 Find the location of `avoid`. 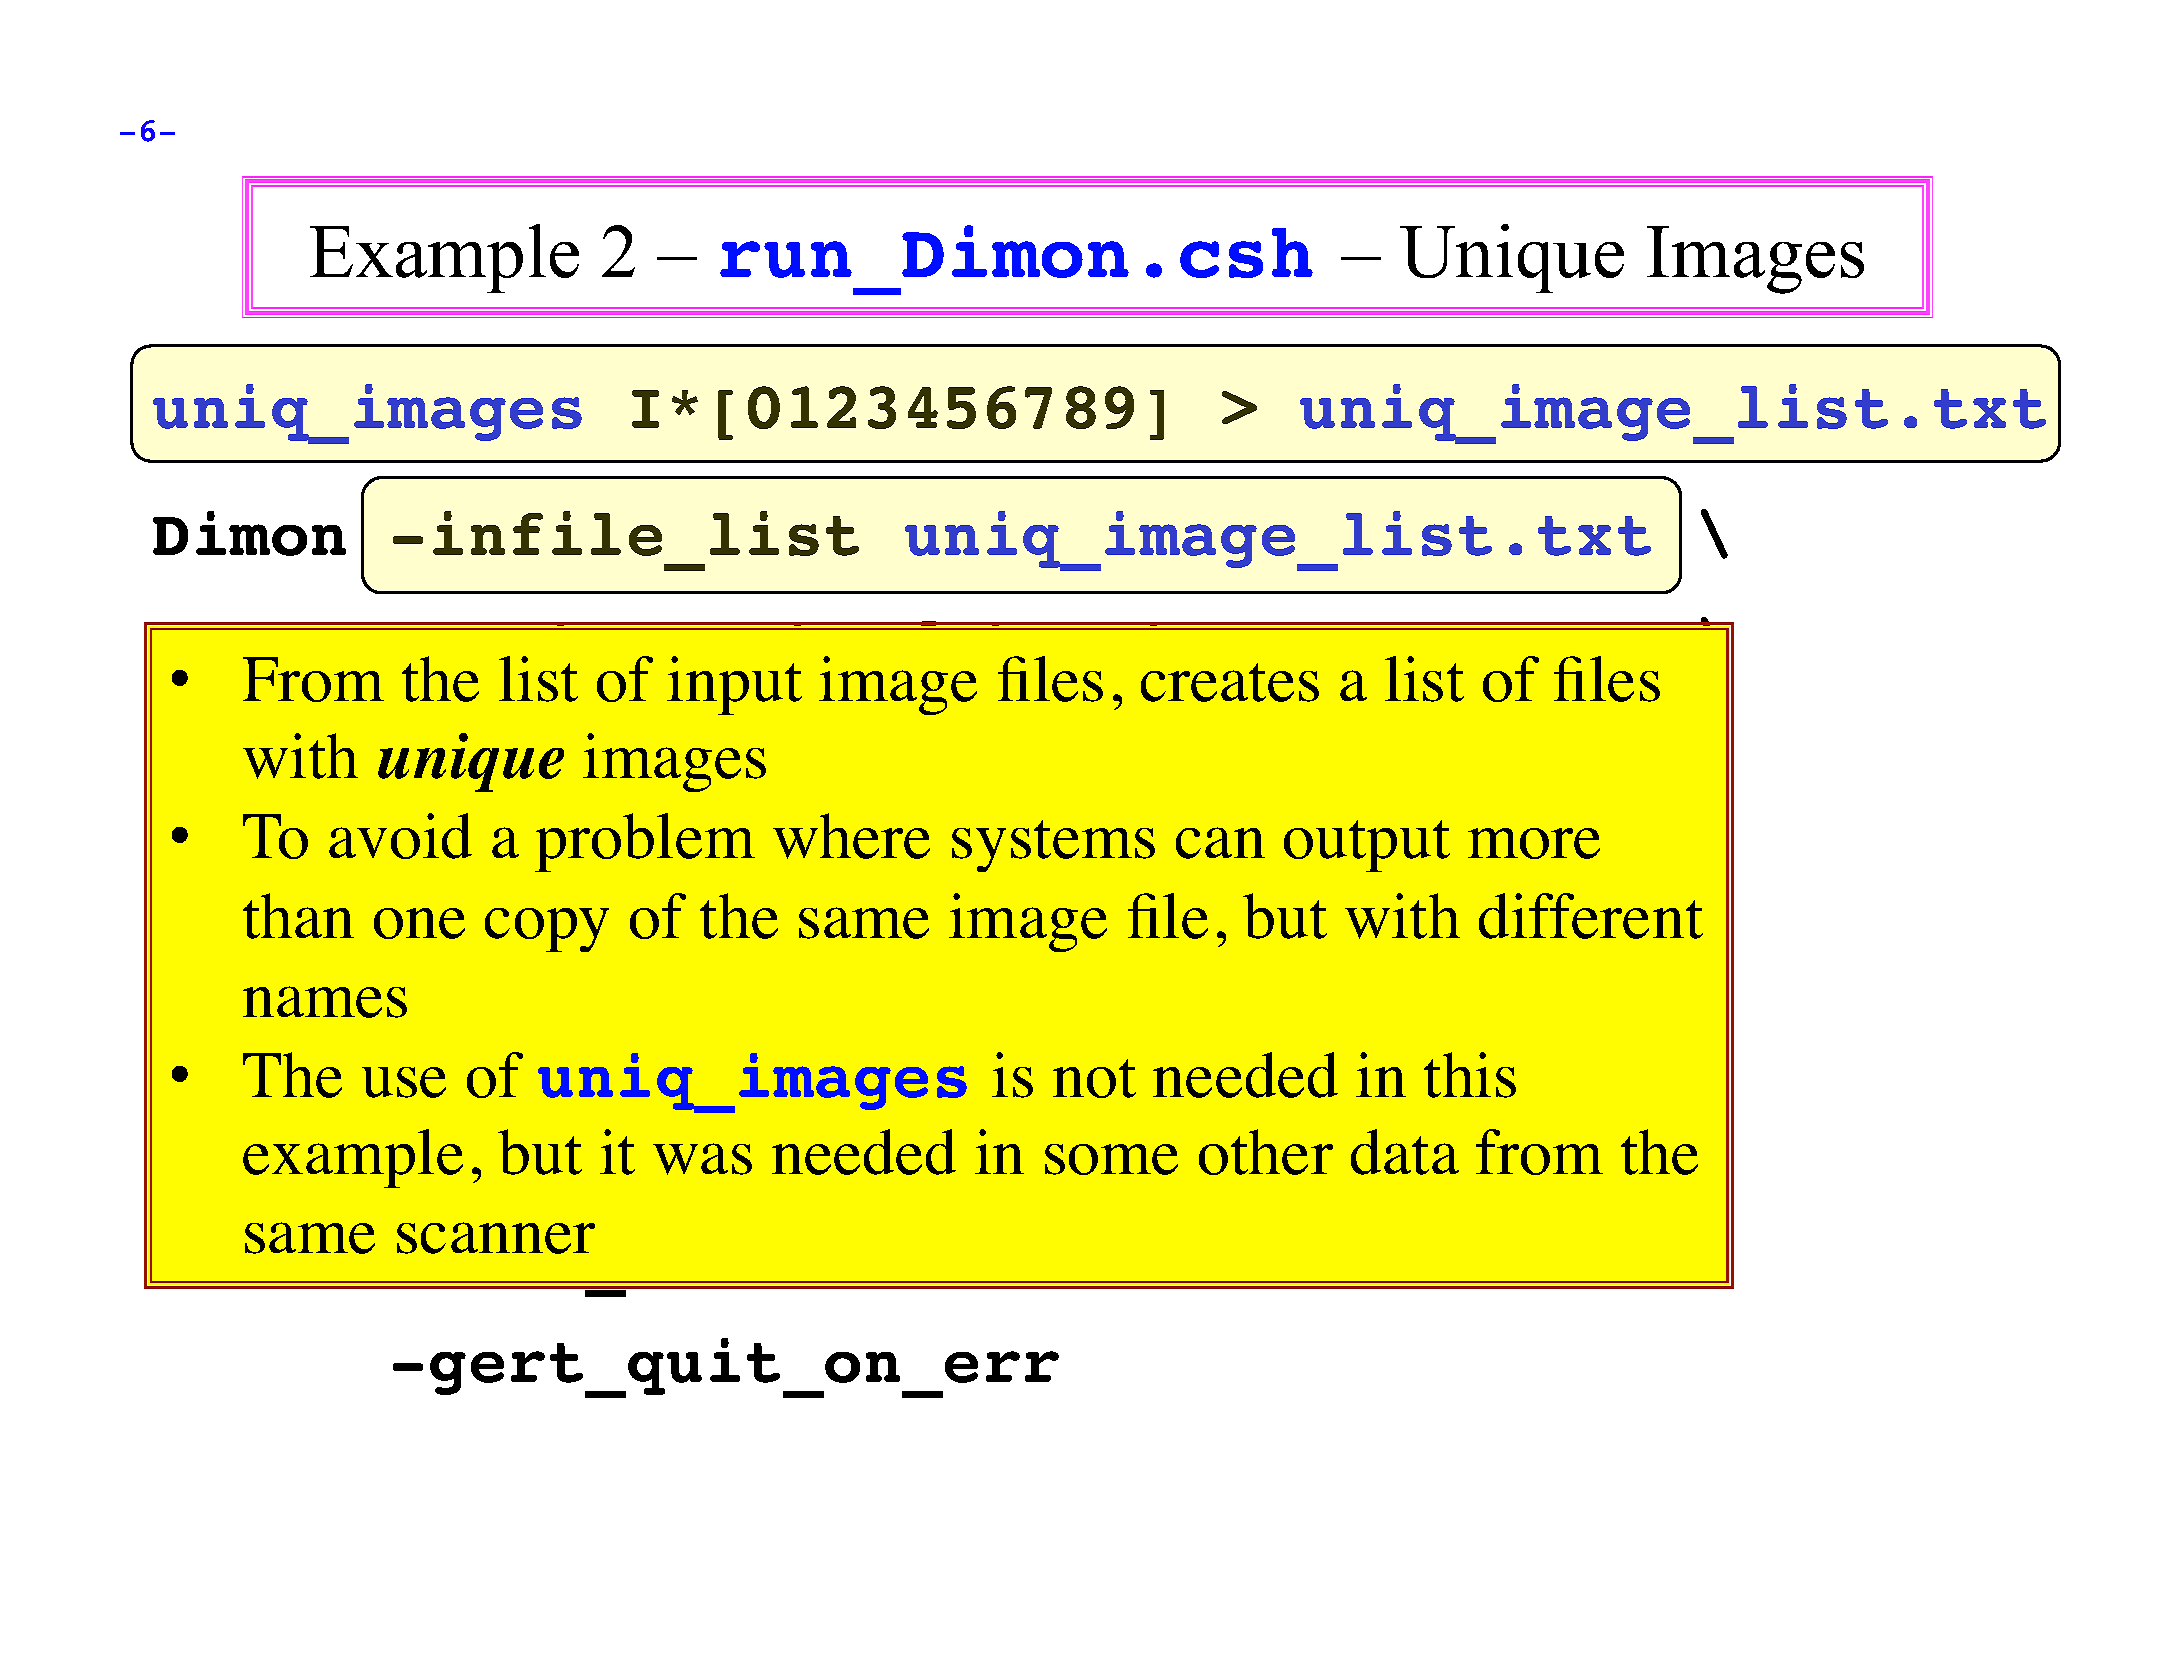

avoid is located at coordinates (400, 836).
